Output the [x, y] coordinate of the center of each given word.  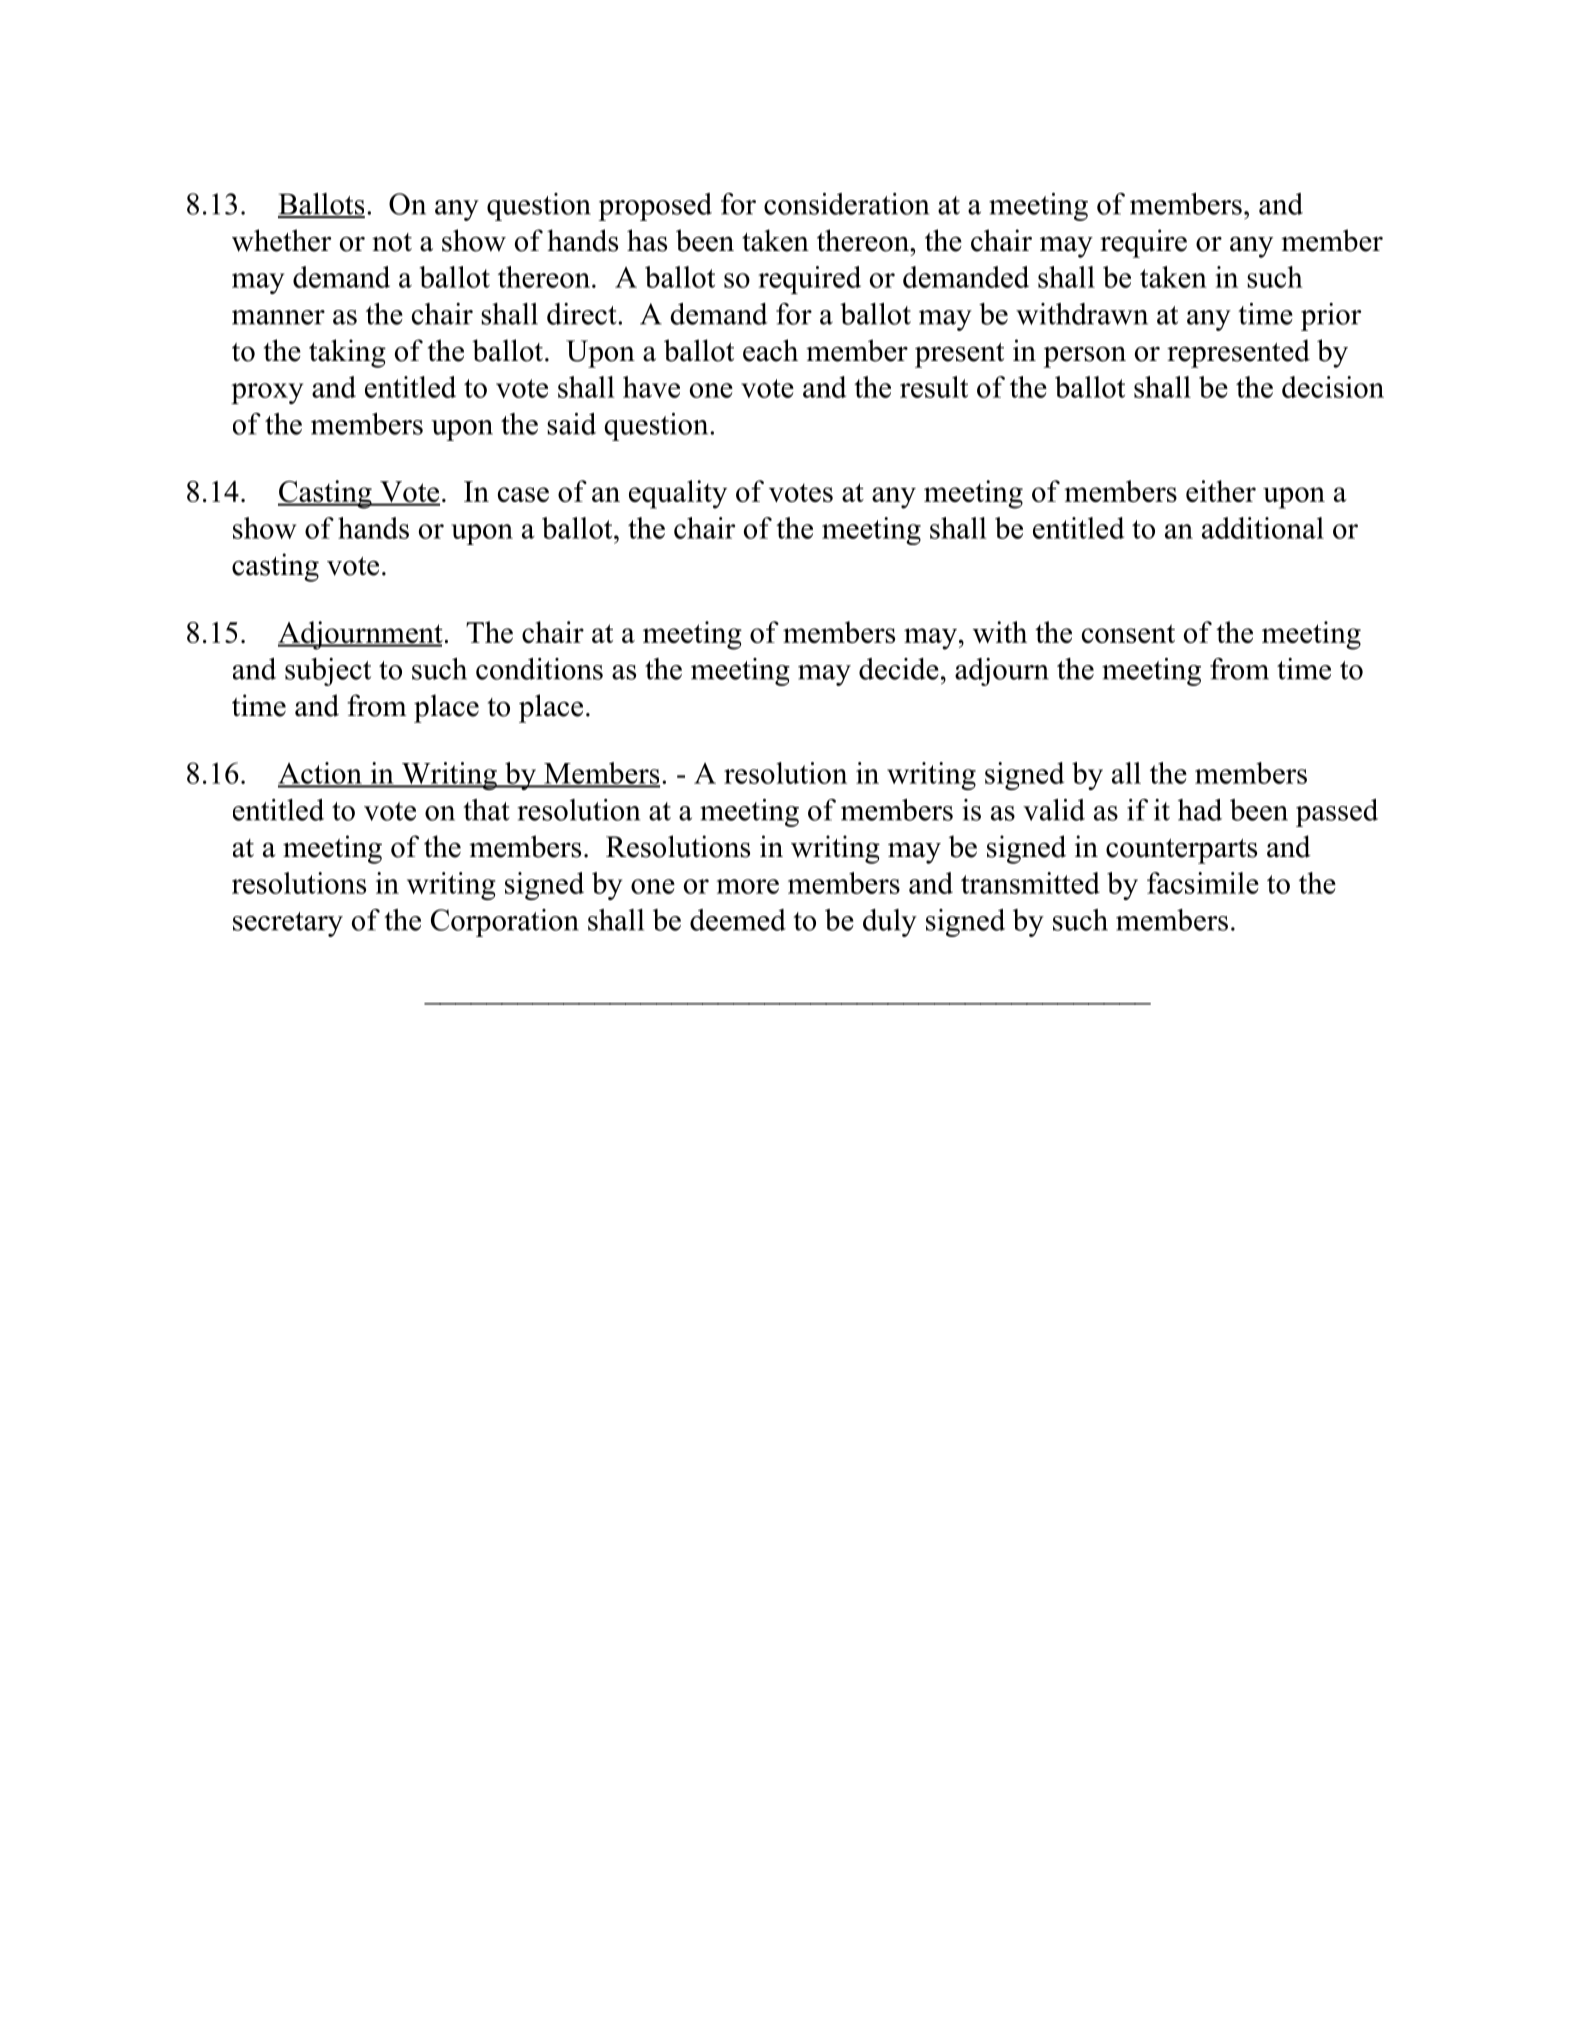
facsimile [1203, 883]
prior [1331, 317]
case [523, 494]
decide [899, 669]
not [392, 242]
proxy [267, 393]
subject [328, 672]
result [934, 387]
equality [678, 494]
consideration [846, 204]
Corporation [505, 923]
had [1200, 810]
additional [1263, 528]
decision [1333, 387]
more [748, 886]
